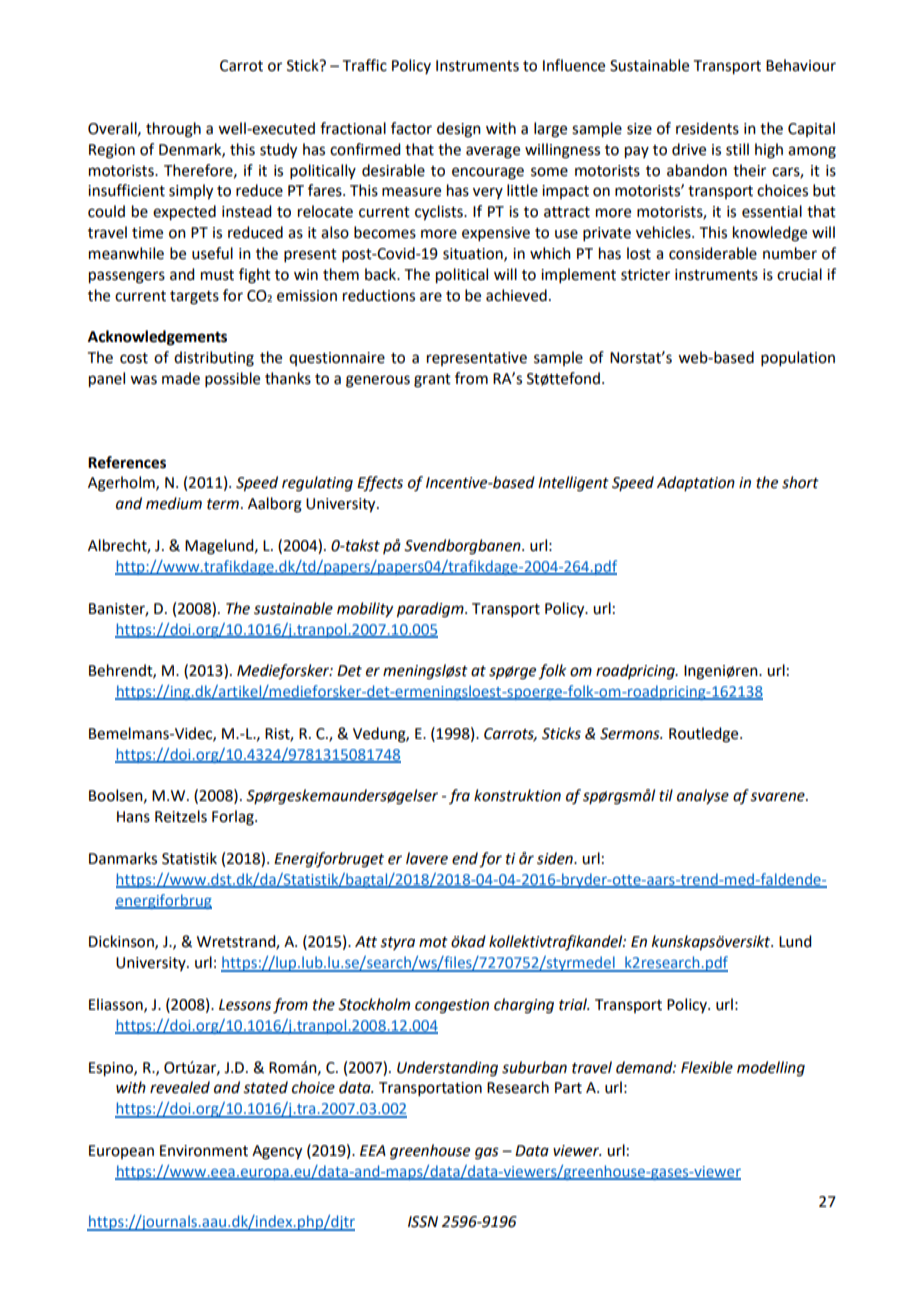 This screenshot has width=924, height=1308. I want to click on Routledge, so click(705, 735).
